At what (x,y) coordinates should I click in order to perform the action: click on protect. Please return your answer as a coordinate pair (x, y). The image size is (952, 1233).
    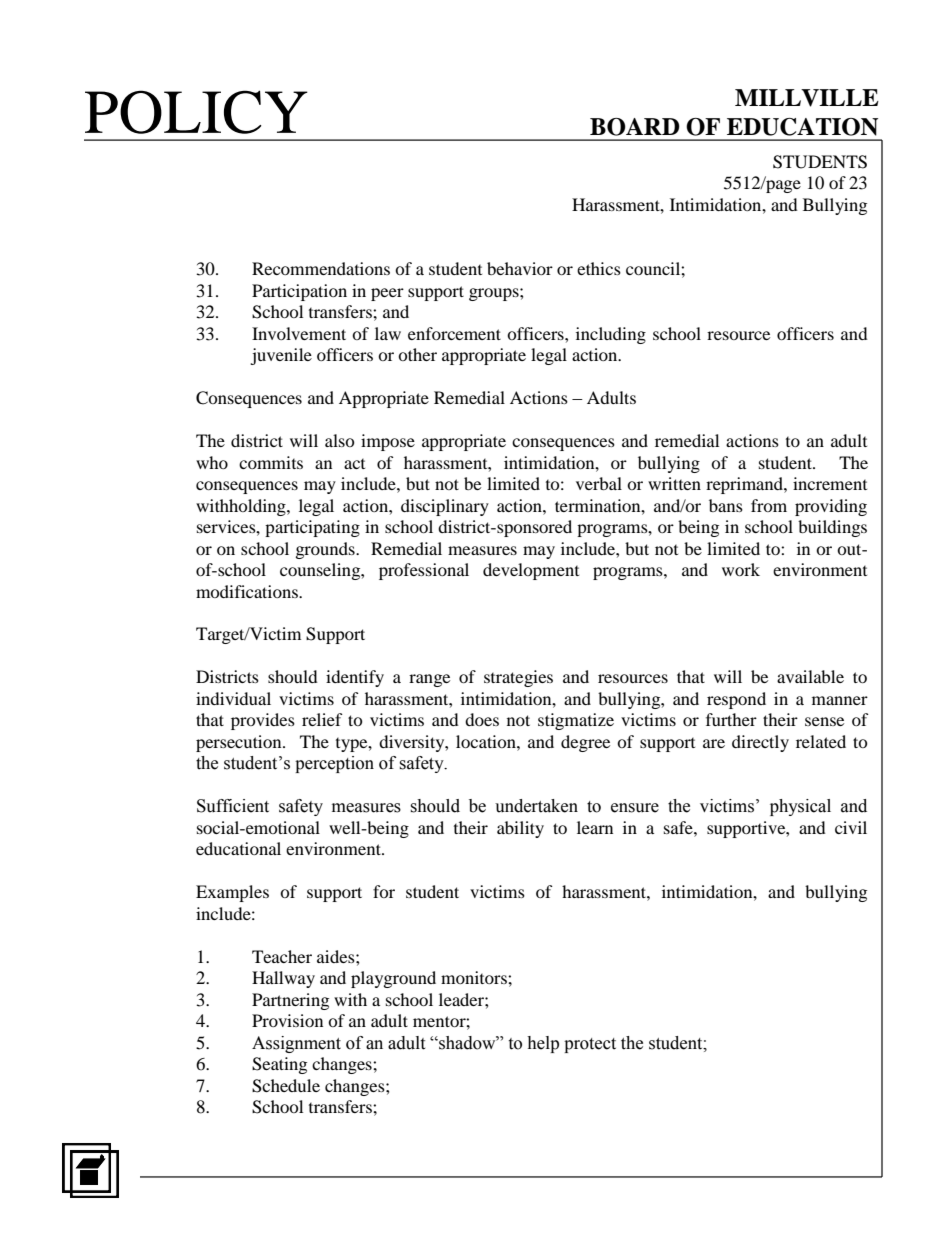
    Looking at the image, I should click on (590, 1045).
